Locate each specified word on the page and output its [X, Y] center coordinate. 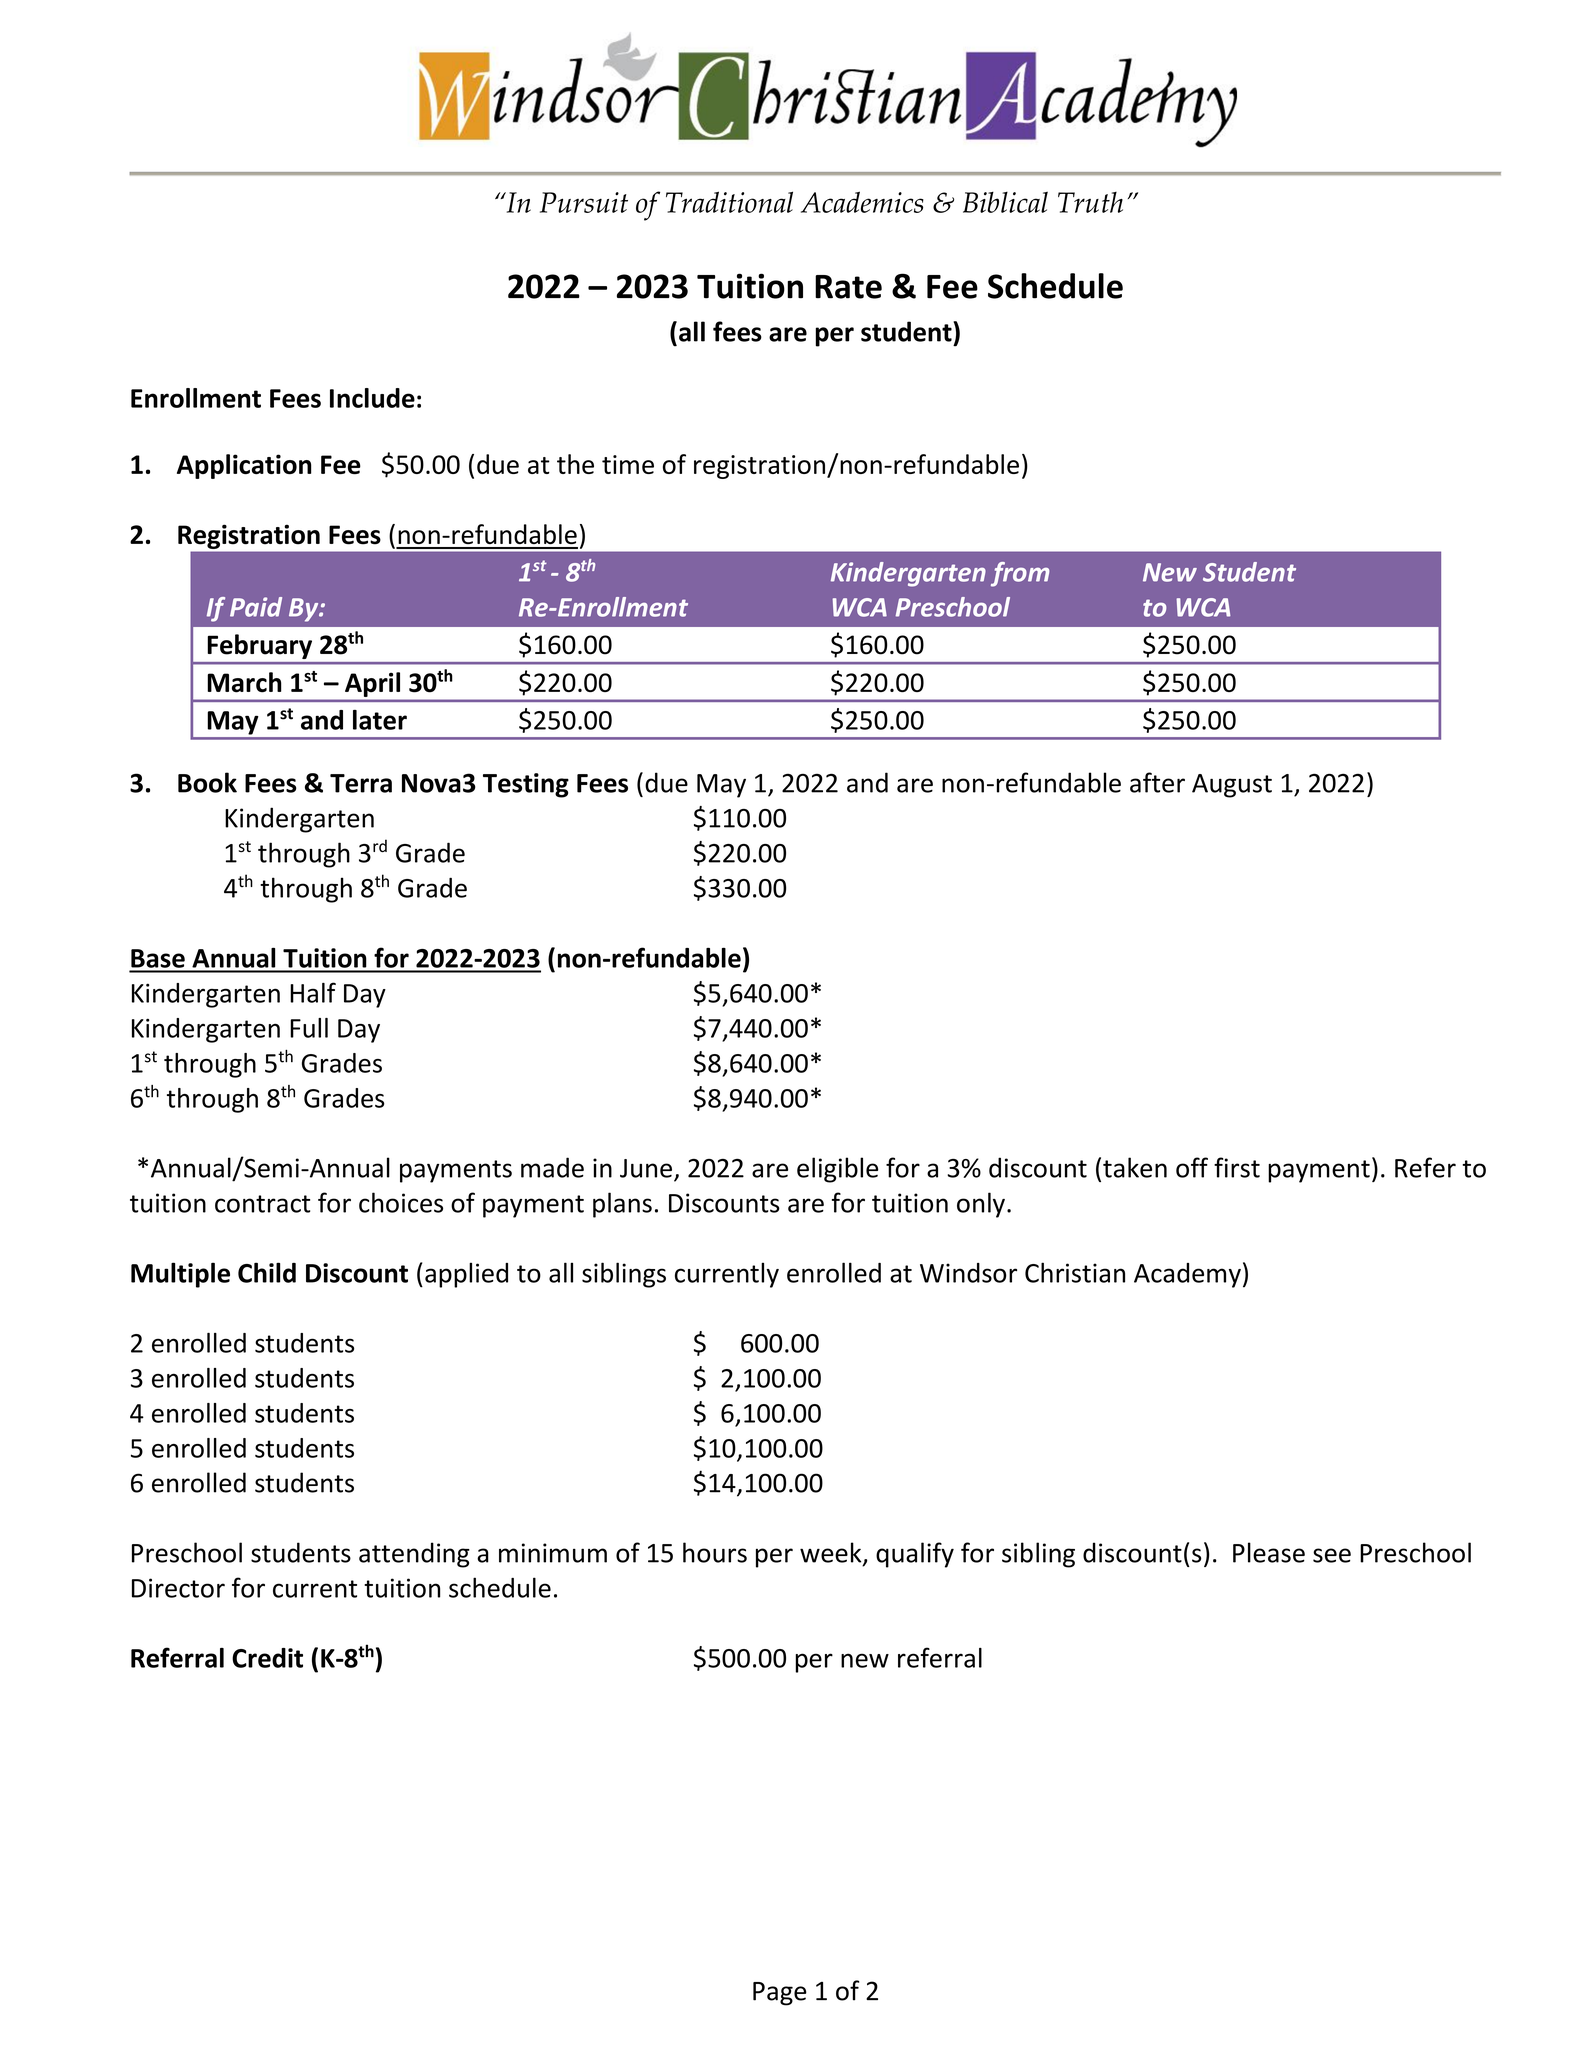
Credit [267, 1658]
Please [1269, 1552]
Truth [1090, 202]
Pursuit [584, 202]
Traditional [729, 202]
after [1157, 782]
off [1192, 1167]
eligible [837, 1170]
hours [715, 1552]
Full [309, 1028]
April [372, 684]
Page [780, 1994]
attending [414, 1555]
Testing [526, 785]
